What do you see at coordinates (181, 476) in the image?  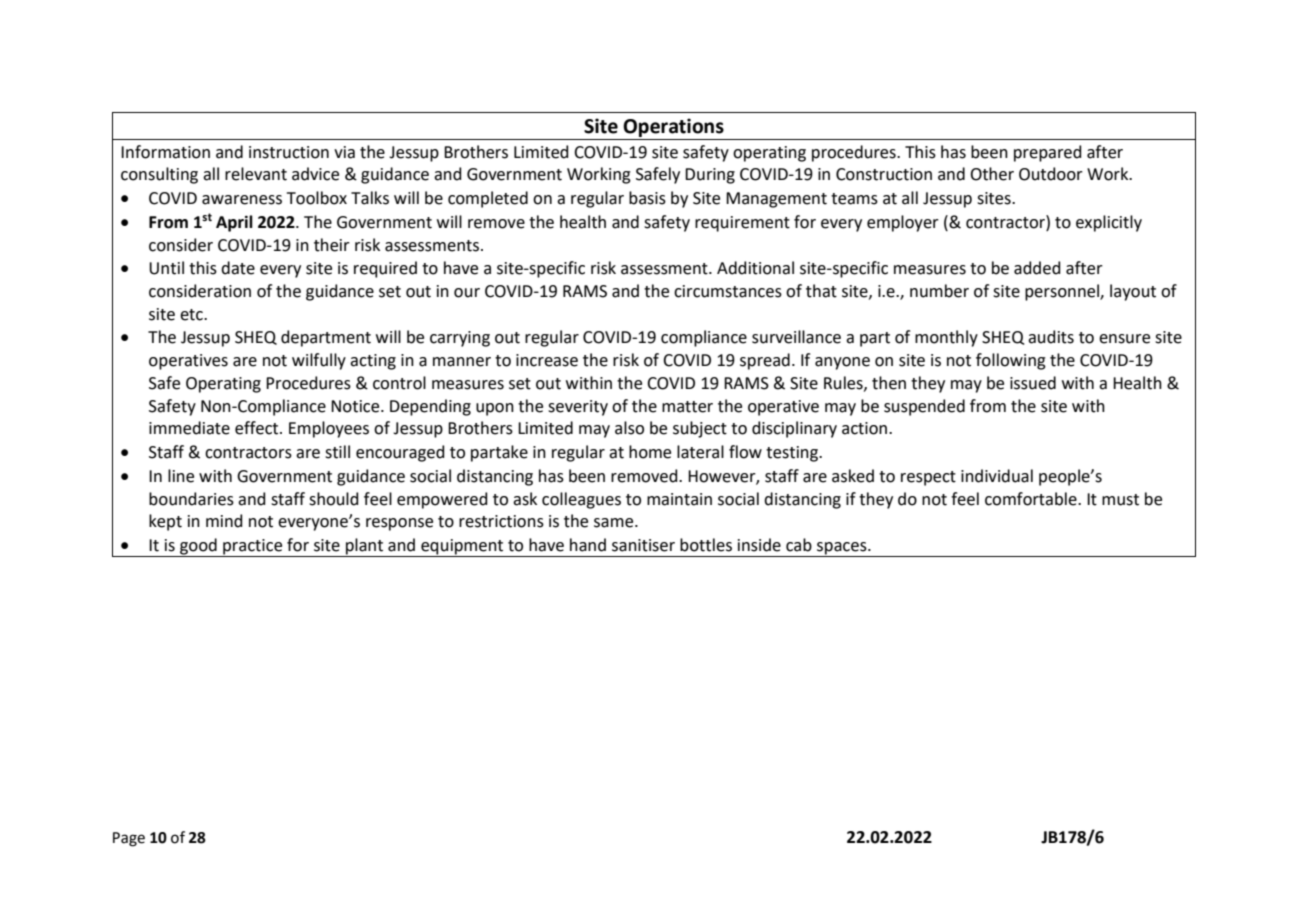 I see `line` at bounding box center [181, 476].
